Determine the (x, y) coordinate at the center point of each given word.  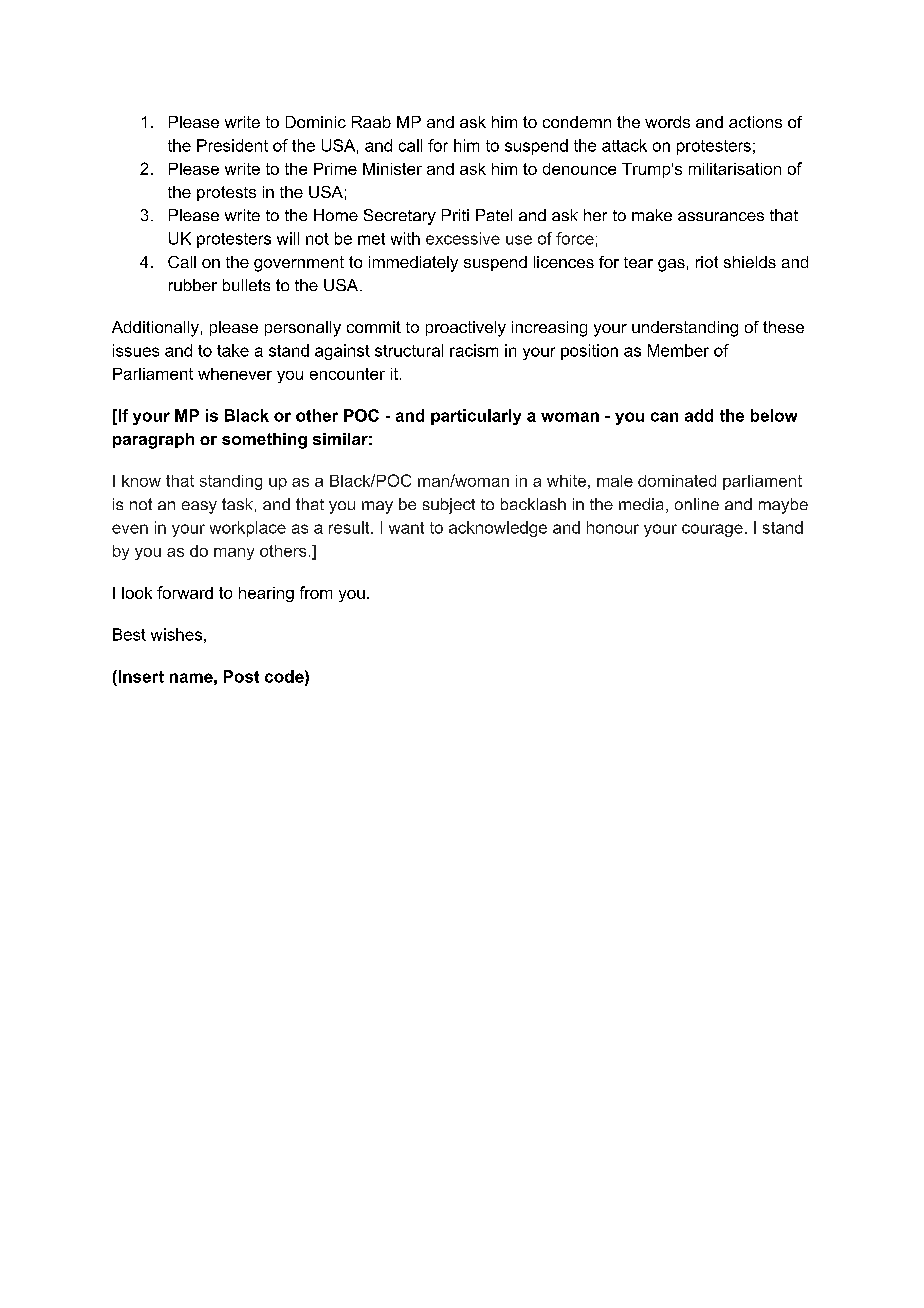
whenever (235, 374)
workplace (248, 529)
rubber (193, 285)
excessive (463, 238)
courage (712, 530)
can (664, 417)
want (406, 528)
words (667, 122)
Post (241, 676)
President (232, 145)
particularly (476, 417)
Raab (371, 122)
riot (707, 262)
